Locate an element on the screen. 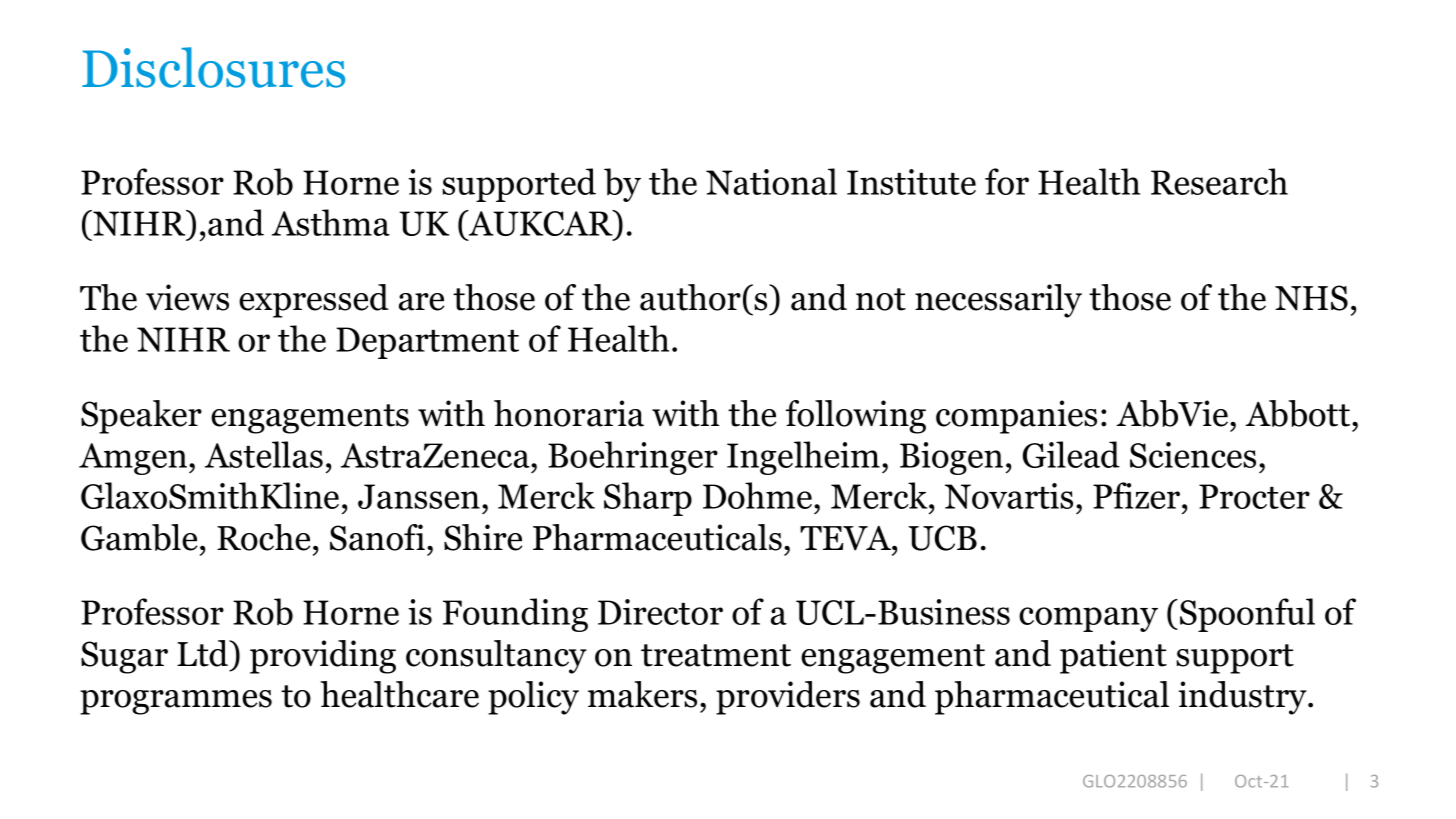  Disclosures is located at coordinates (213, 67).
